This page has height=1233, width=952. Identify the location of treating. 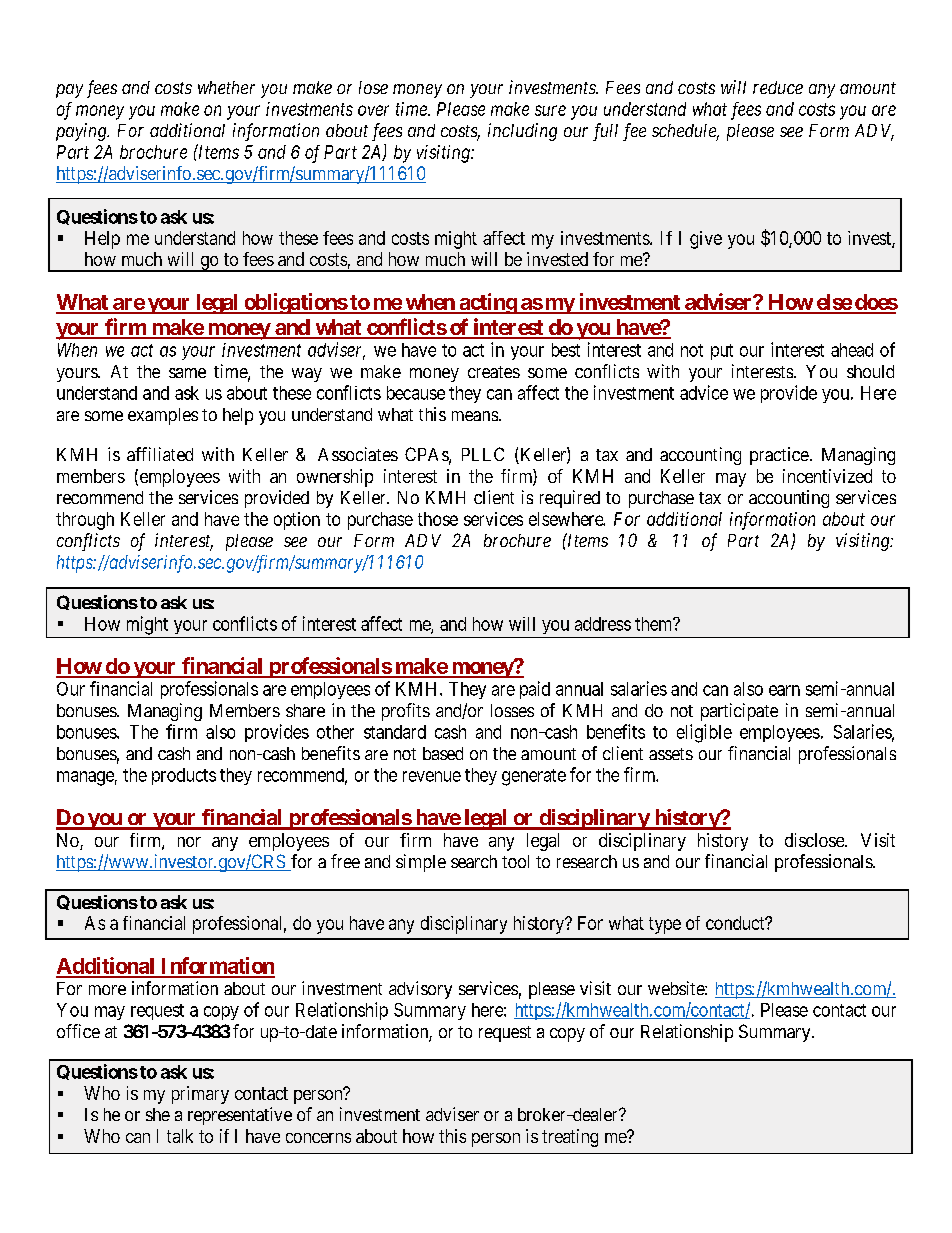
(570, 1138).
